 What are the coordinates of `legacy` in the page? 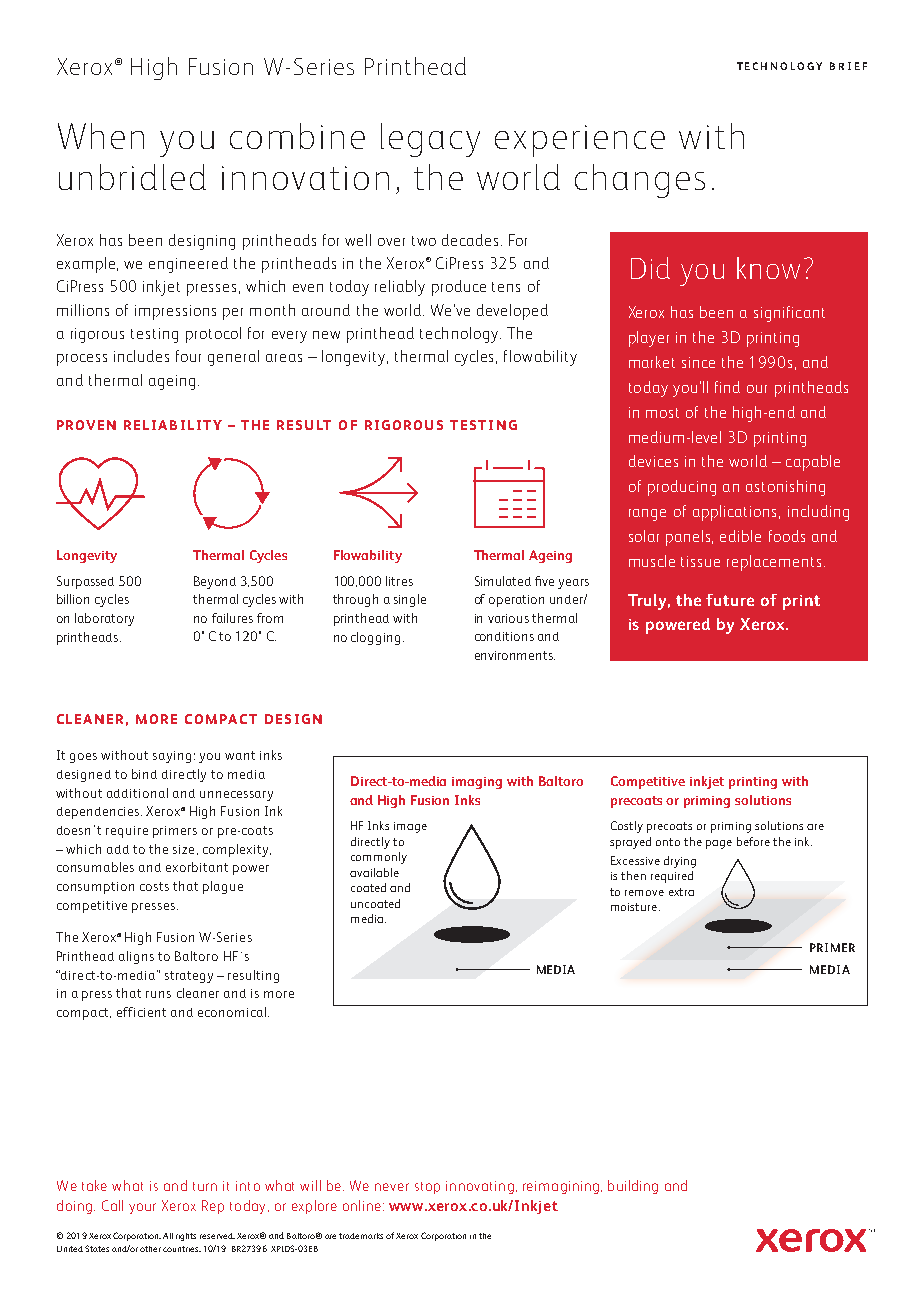 It's located at (430, 140).
